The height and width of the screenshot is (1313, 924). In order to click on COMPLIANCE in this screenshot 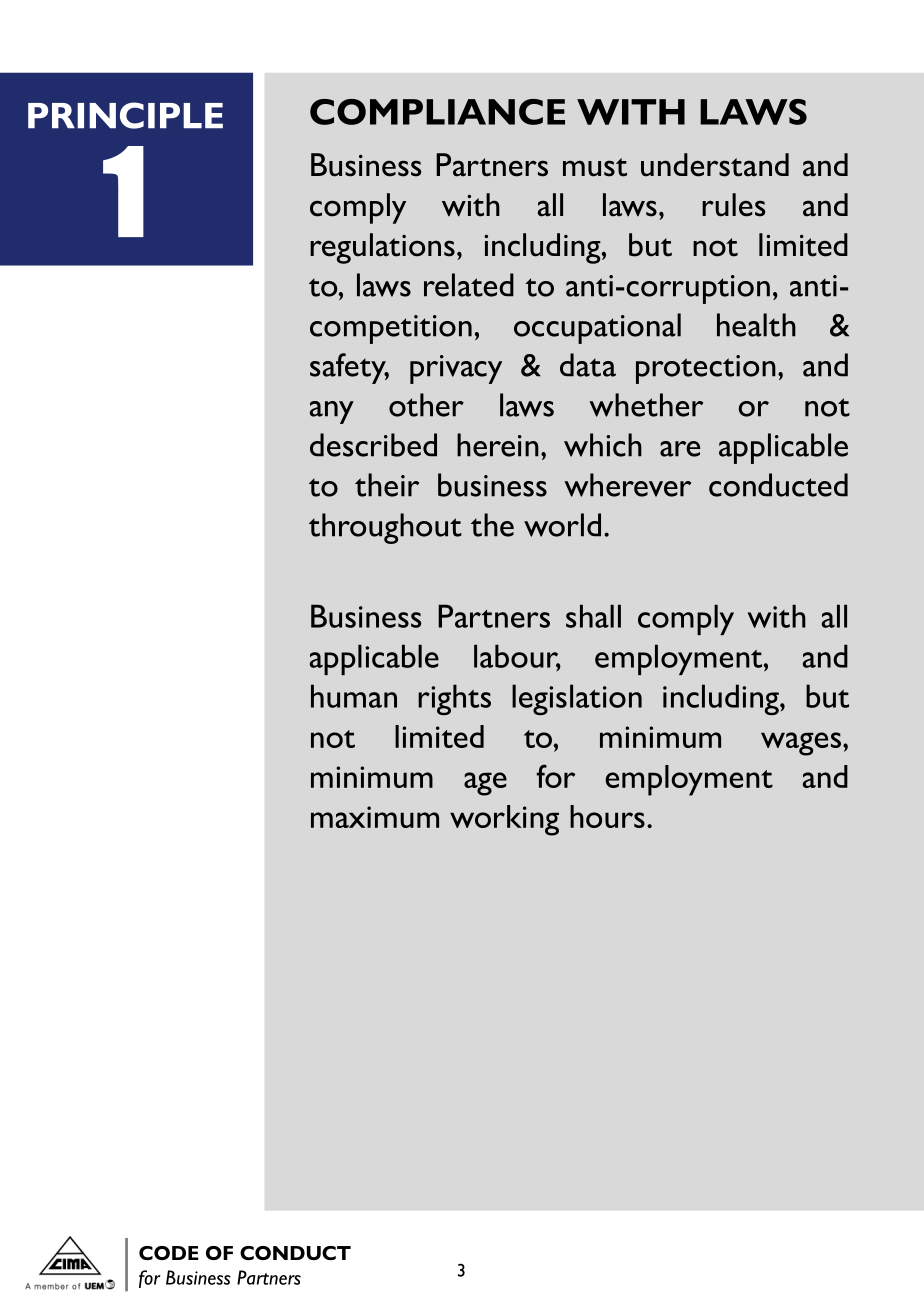, I will do `click(437, 112)`.
